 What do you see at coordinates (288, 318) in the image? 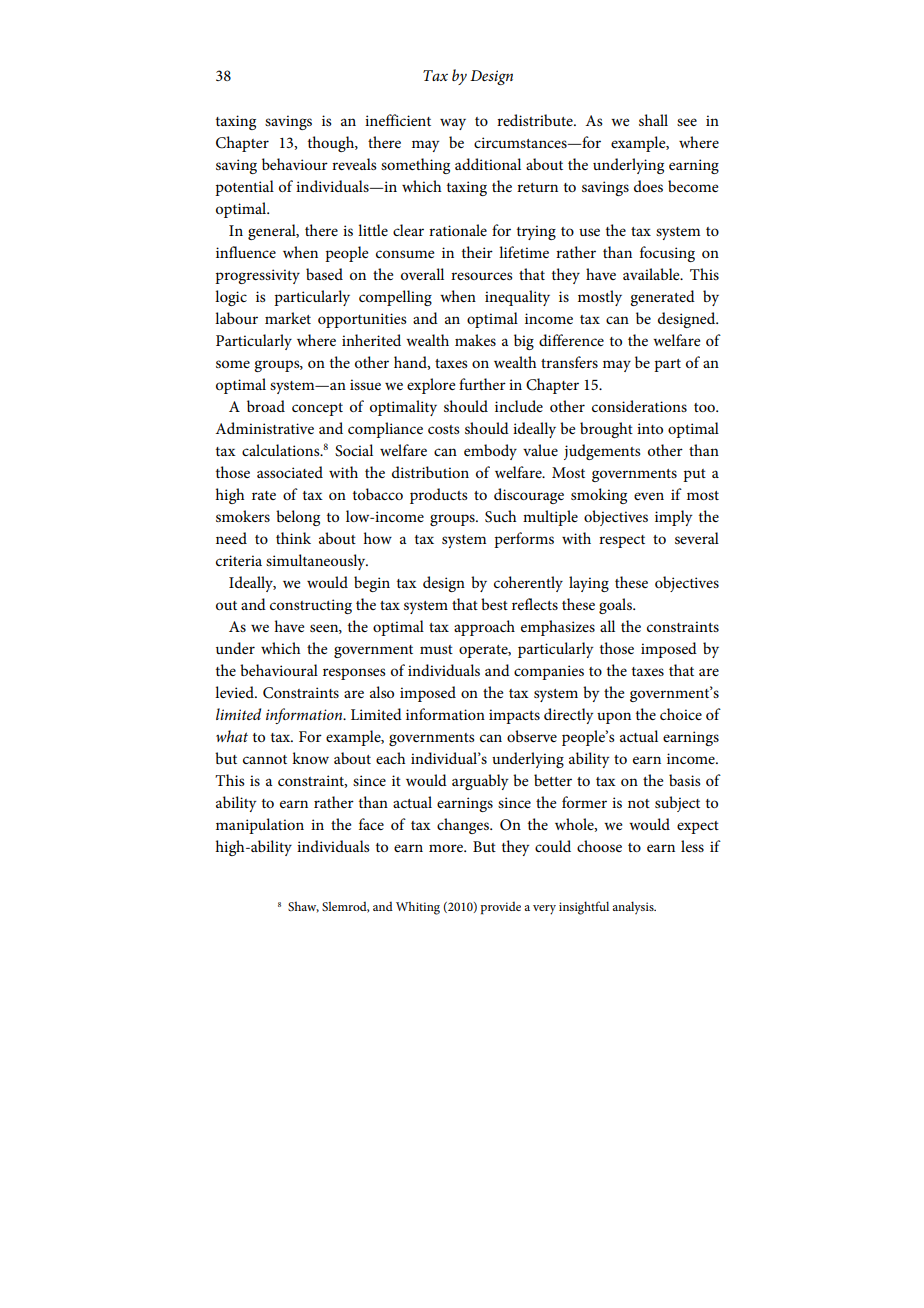
I see `market` at bounding box center [288, 318].
